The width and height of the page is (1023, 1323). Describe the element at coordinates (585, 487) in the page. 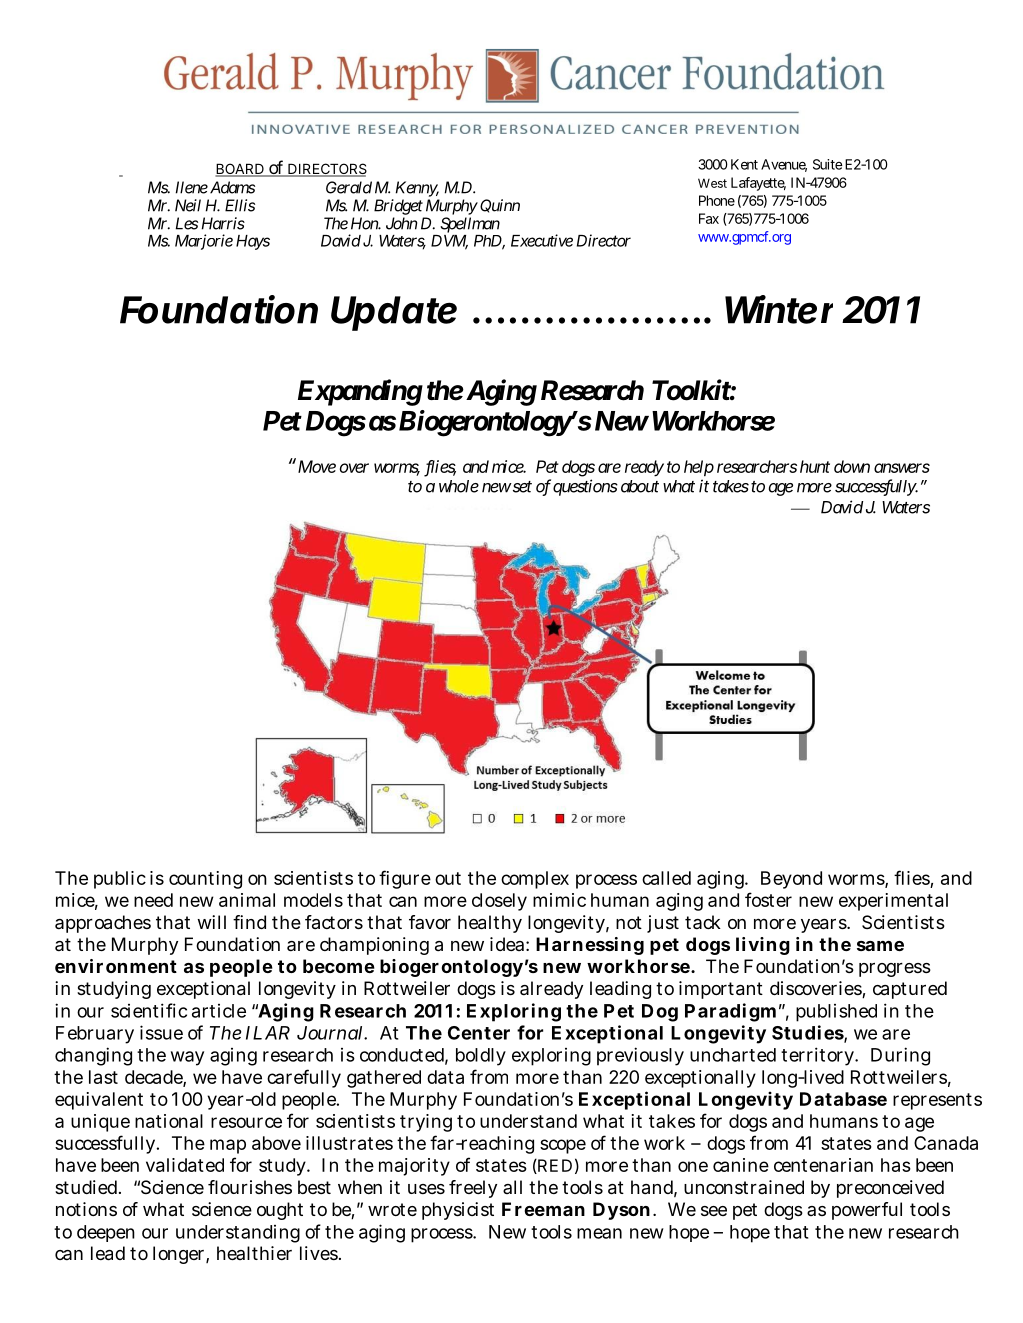

I see `questions` at that location.
